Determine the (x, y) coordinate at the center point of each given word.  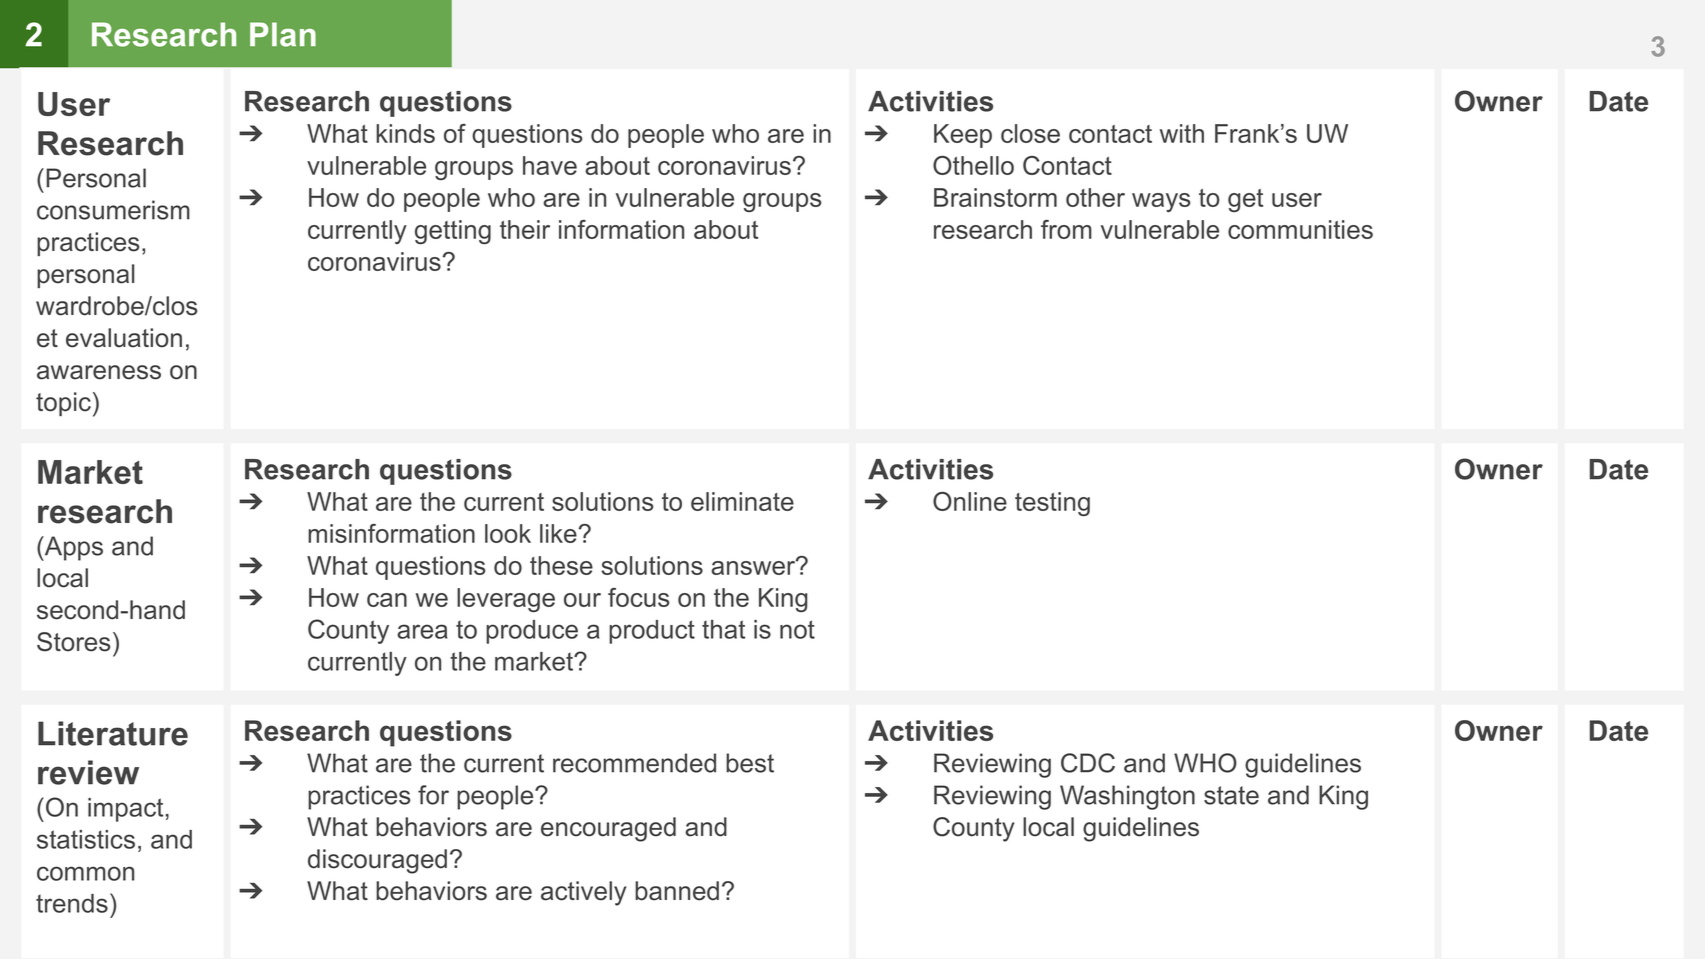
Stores (73, 642)
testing (1052, 504)
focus (639, 597)
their (525, 229)
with (1182, 133)
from (1066, 229)
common (85, 873)
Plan (283, 34)
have (550, 165)
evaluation (124, 338)
